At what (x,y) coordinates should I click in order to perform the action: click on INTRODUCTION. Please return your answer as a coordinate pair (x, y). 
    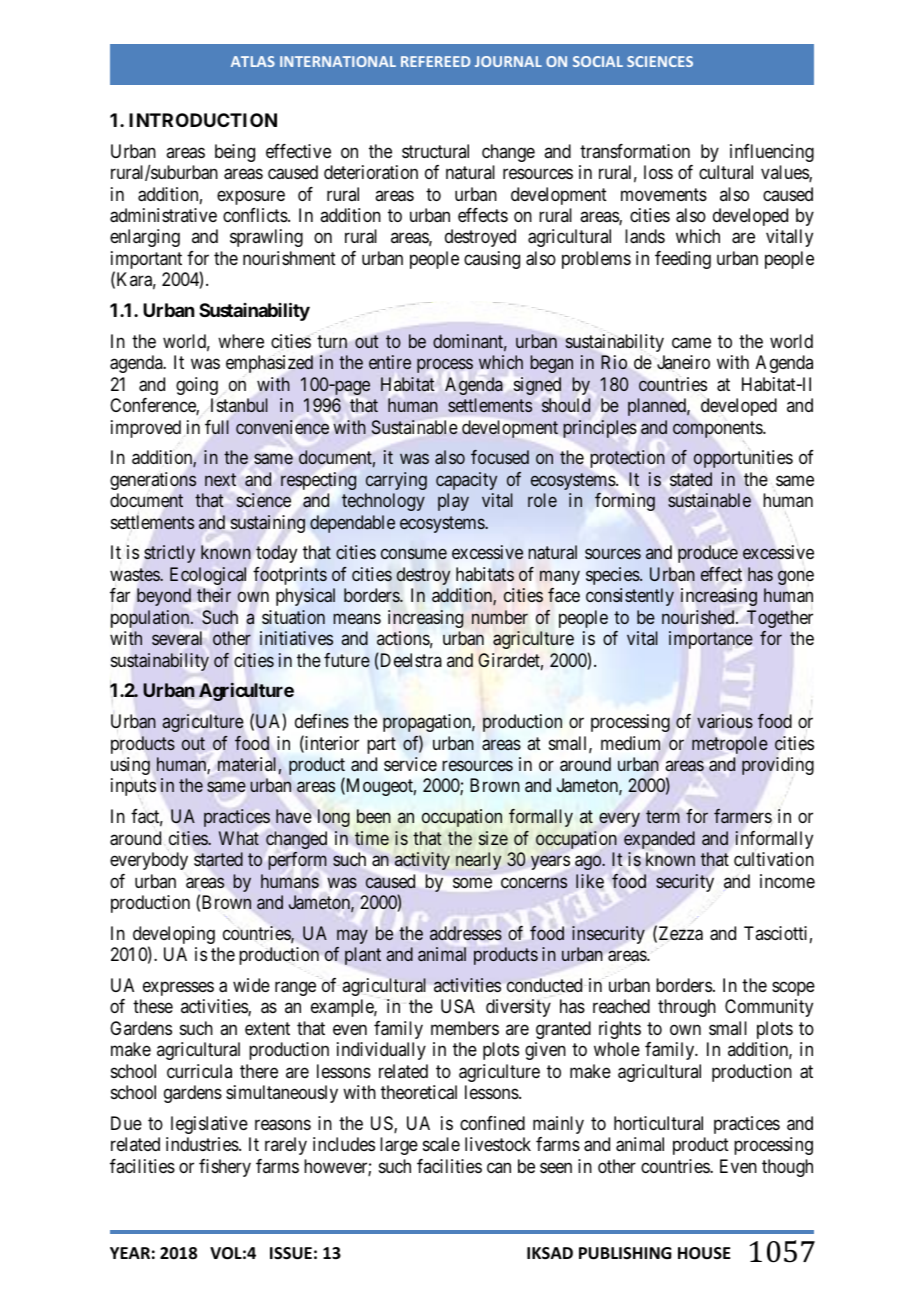
    Looking at the image, I should click on (203, 120).
